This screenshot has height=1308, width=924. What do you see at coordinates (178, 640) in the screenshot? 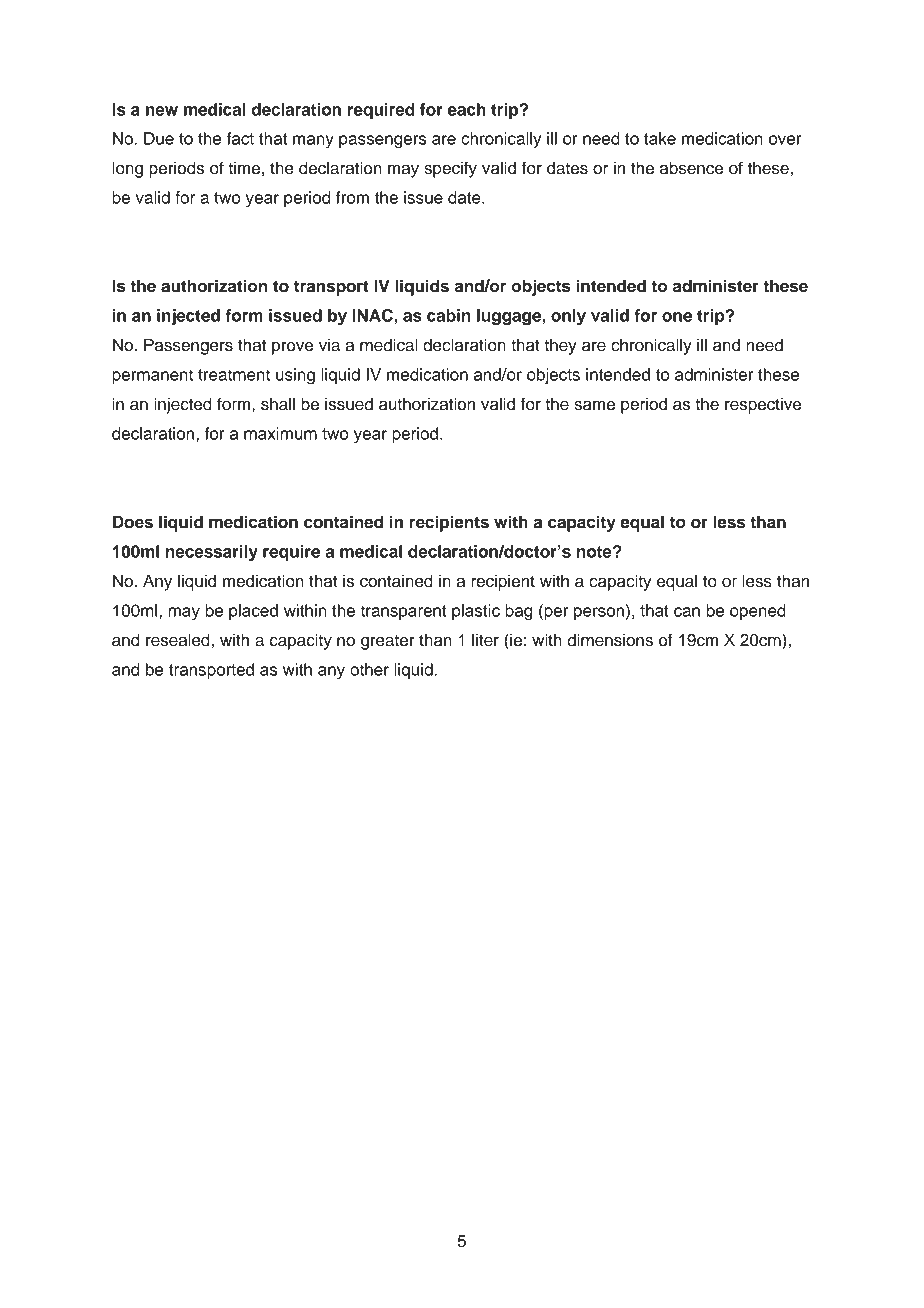
I see `resealed` at bounding box center [178, 640].
